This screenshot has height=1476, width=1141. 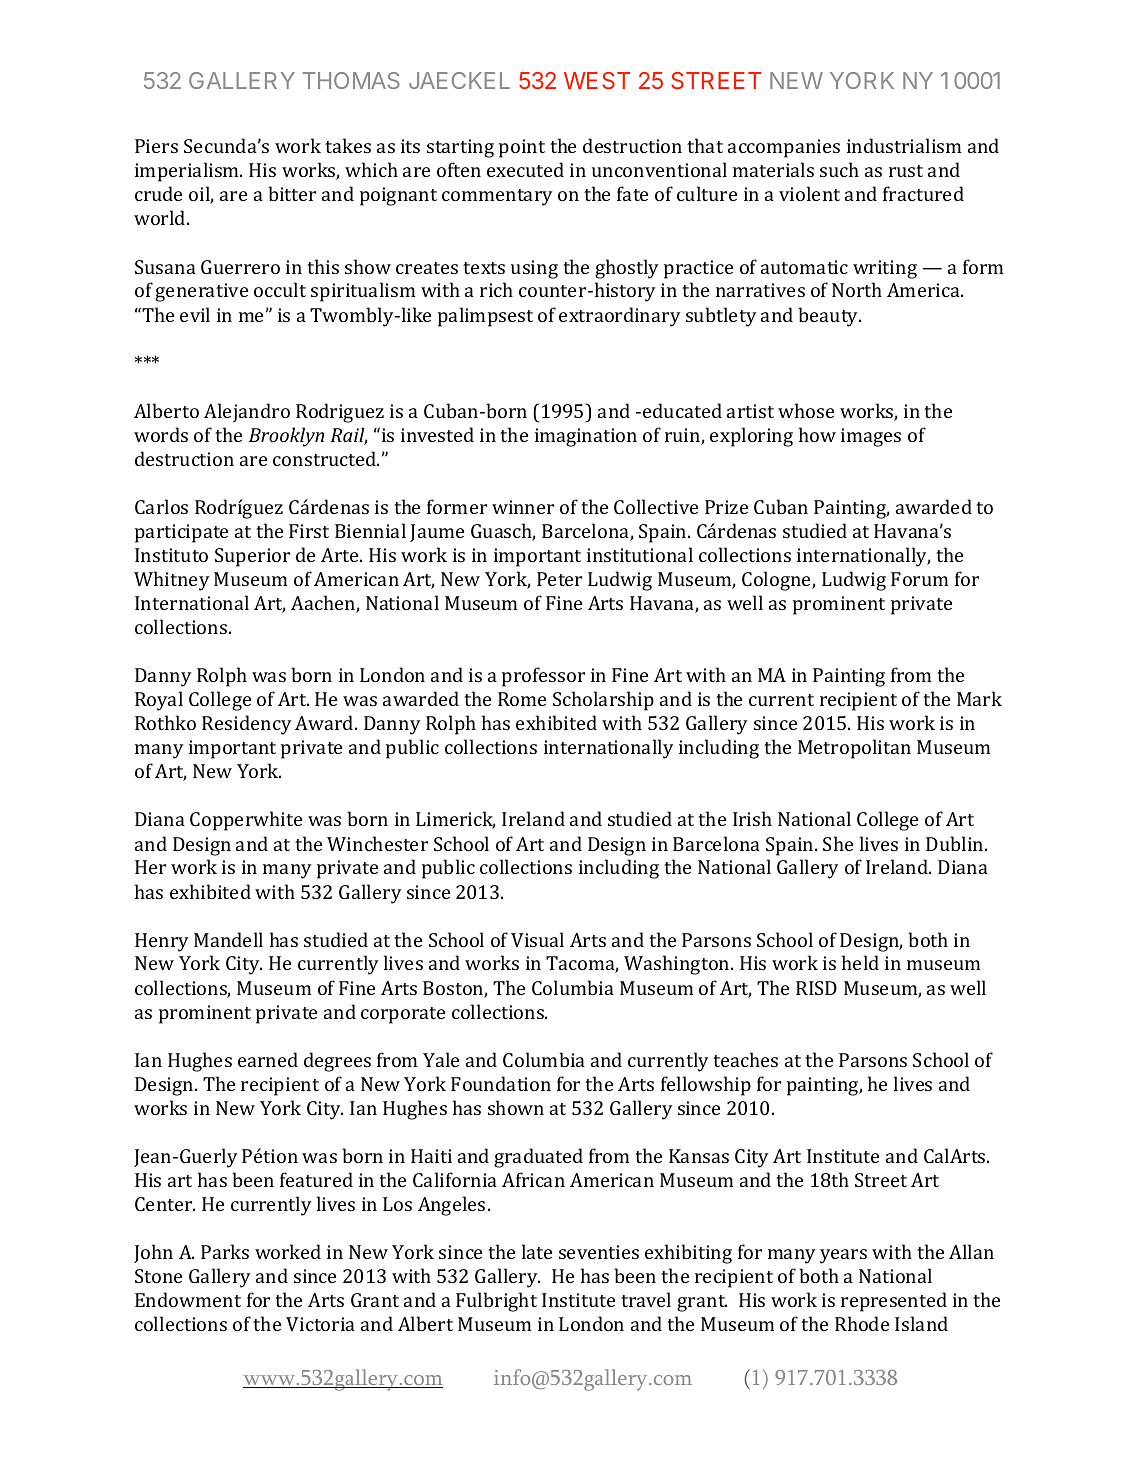 I want to click on Residency, so click(x=247, y=725).
